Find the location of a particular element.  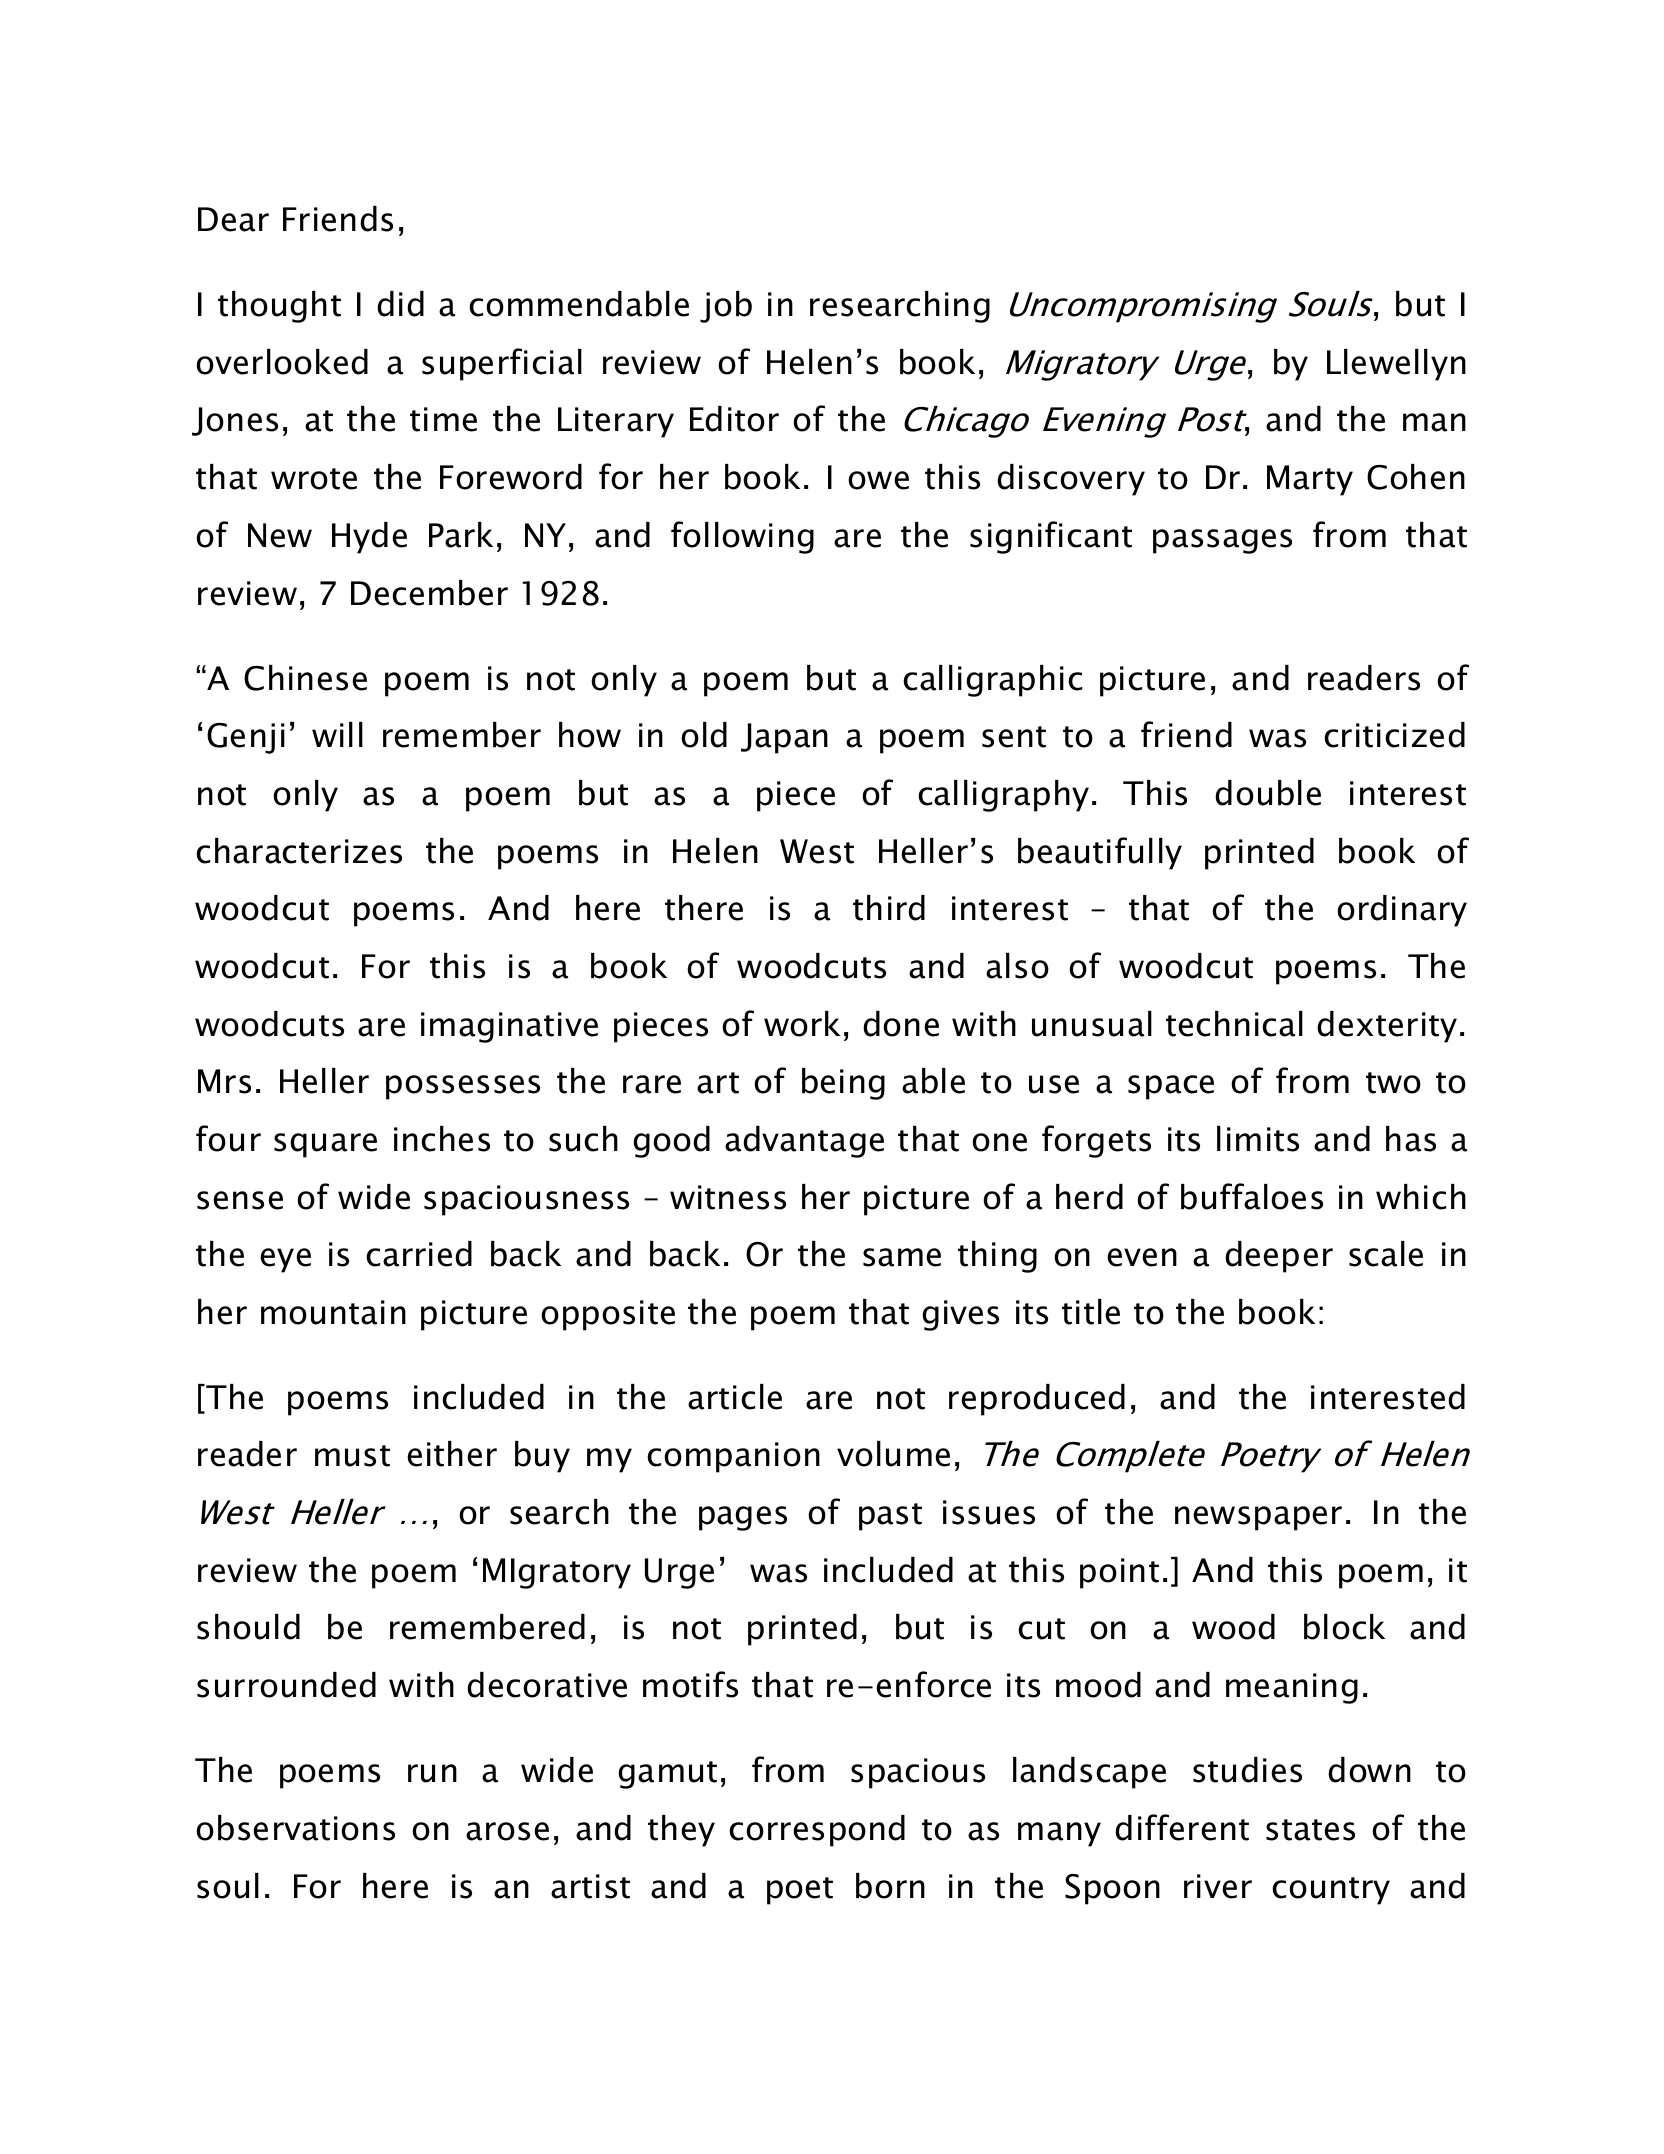

states is located at coordinates (1310, 1830).
